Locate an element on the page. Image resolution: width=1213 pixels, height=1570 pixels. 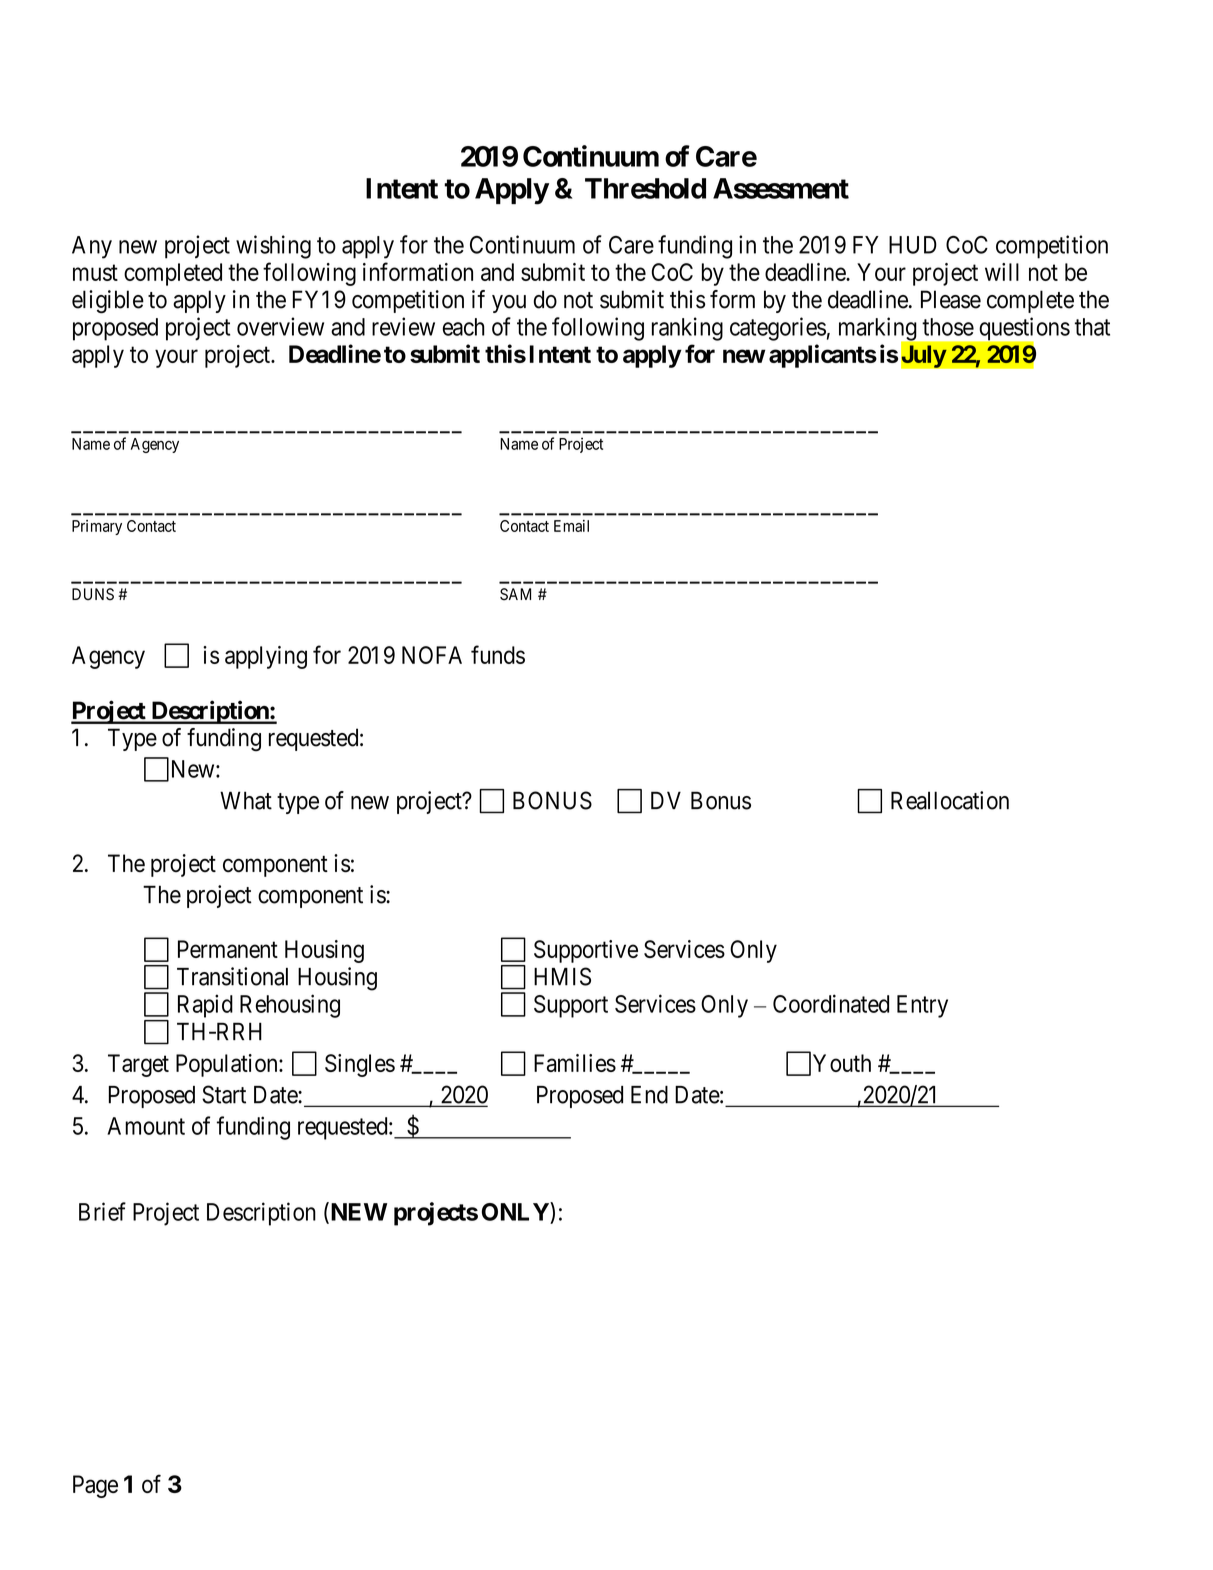
DUNS is located at coordinates (93, 594).
